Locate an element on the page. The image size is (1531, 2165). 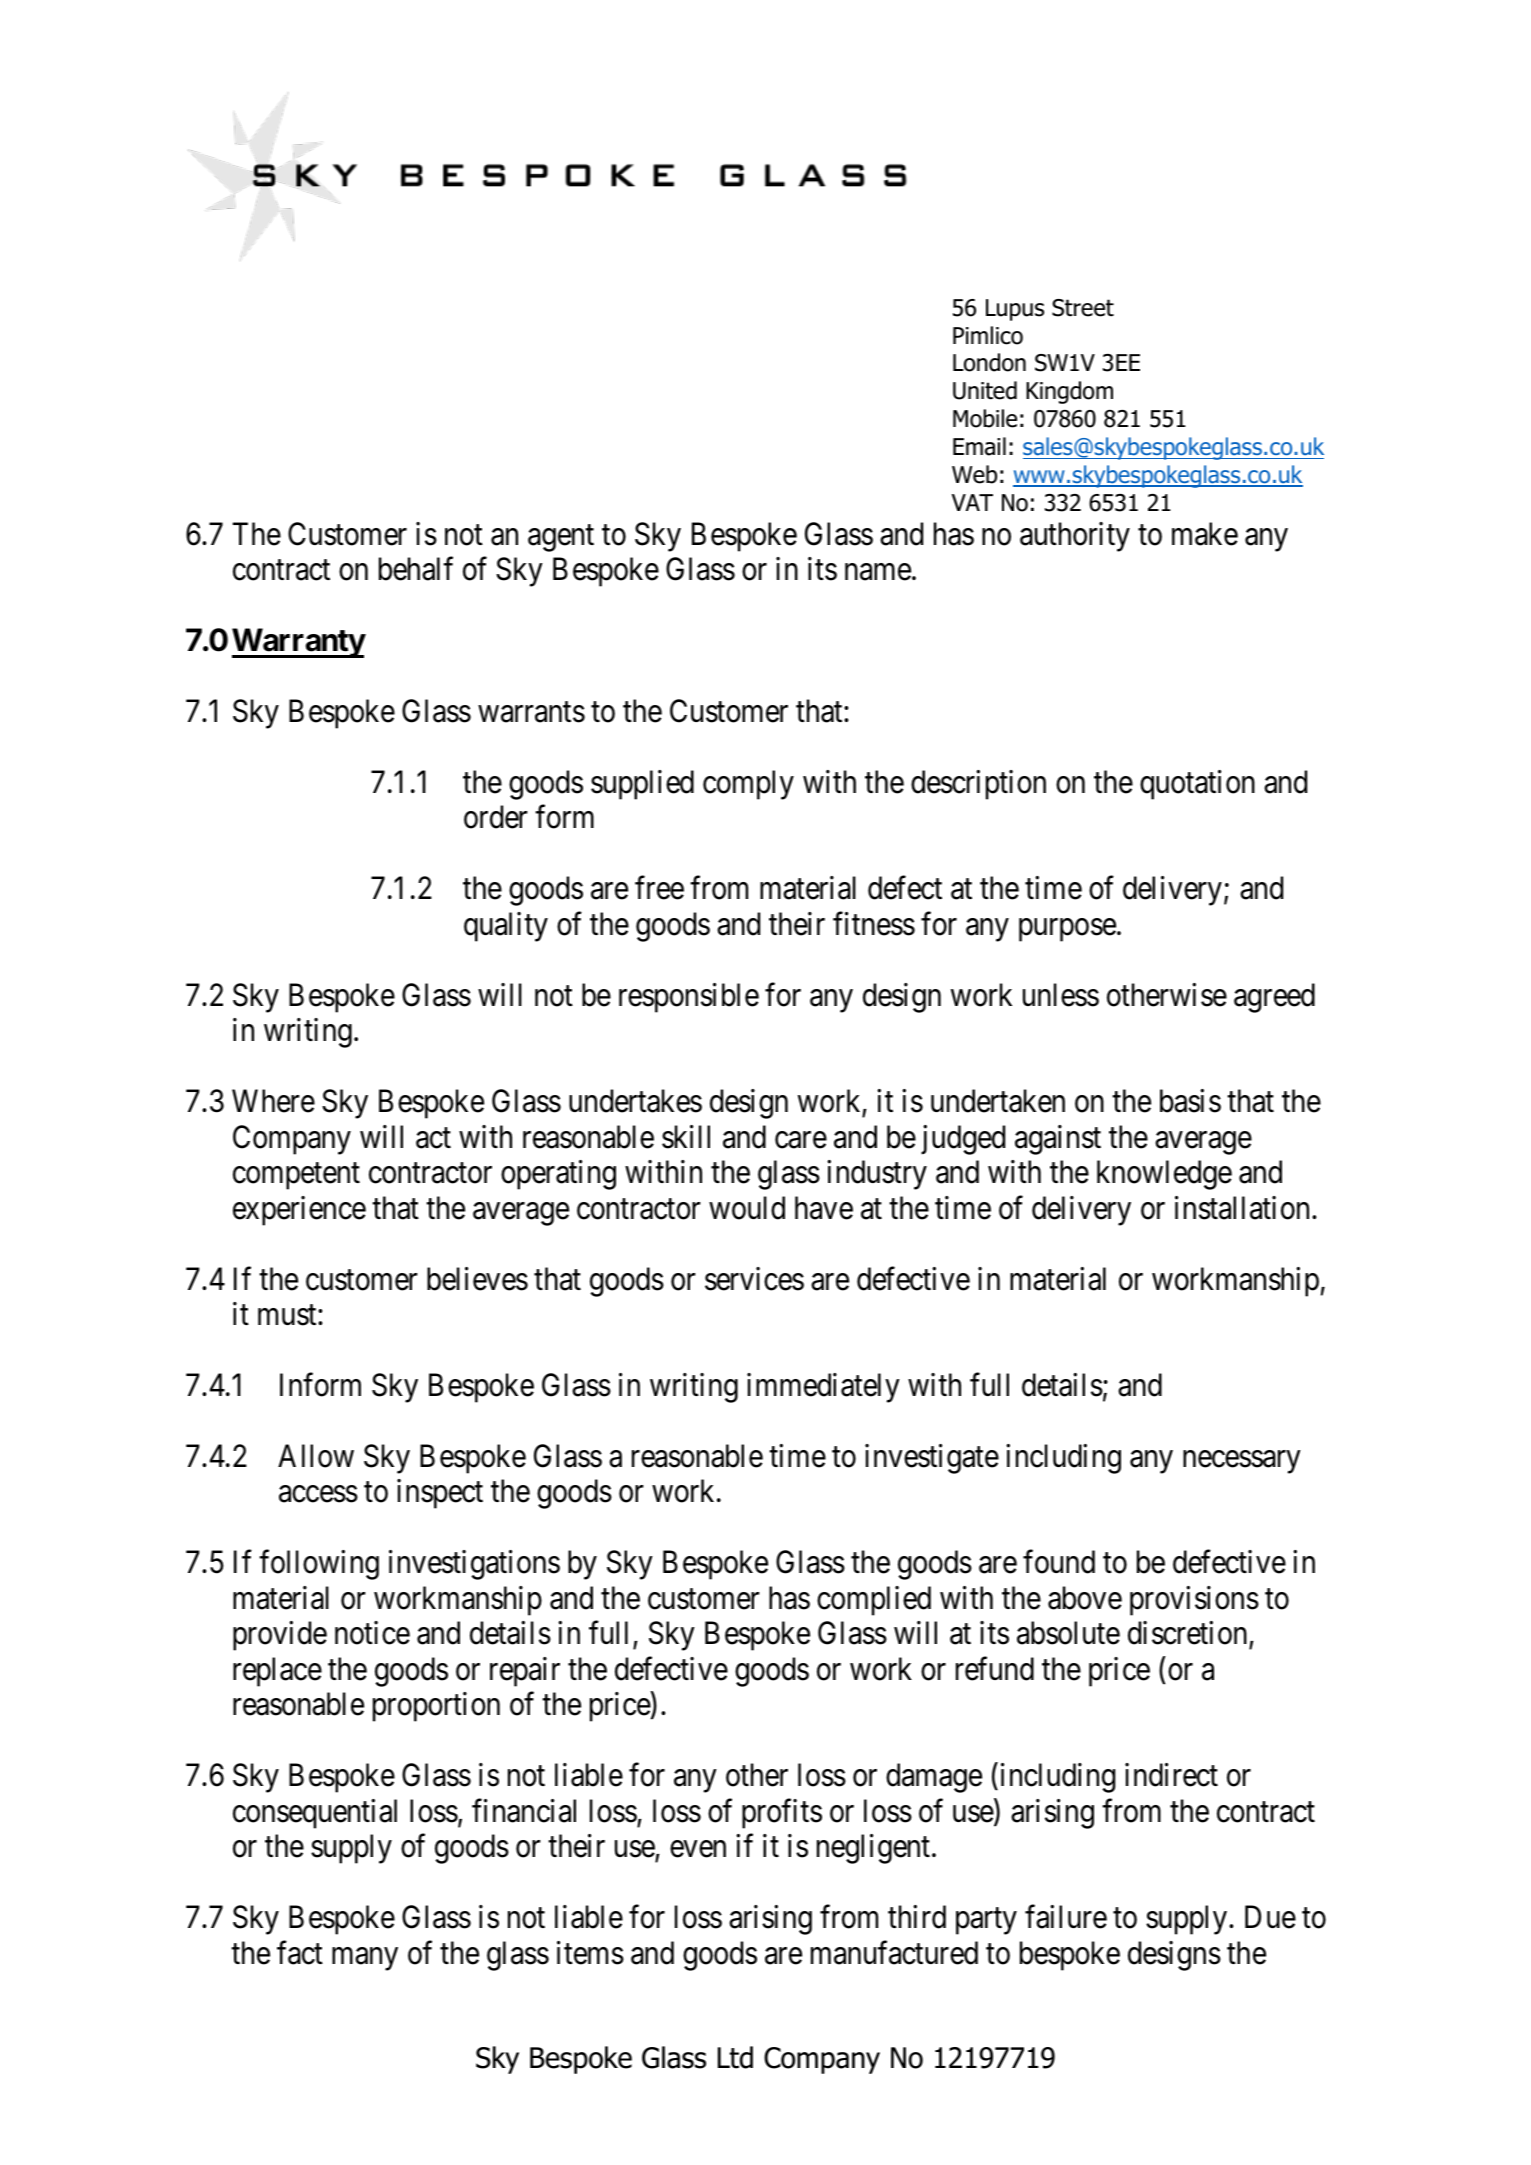
complied is located at coordinates (874, 1601).
